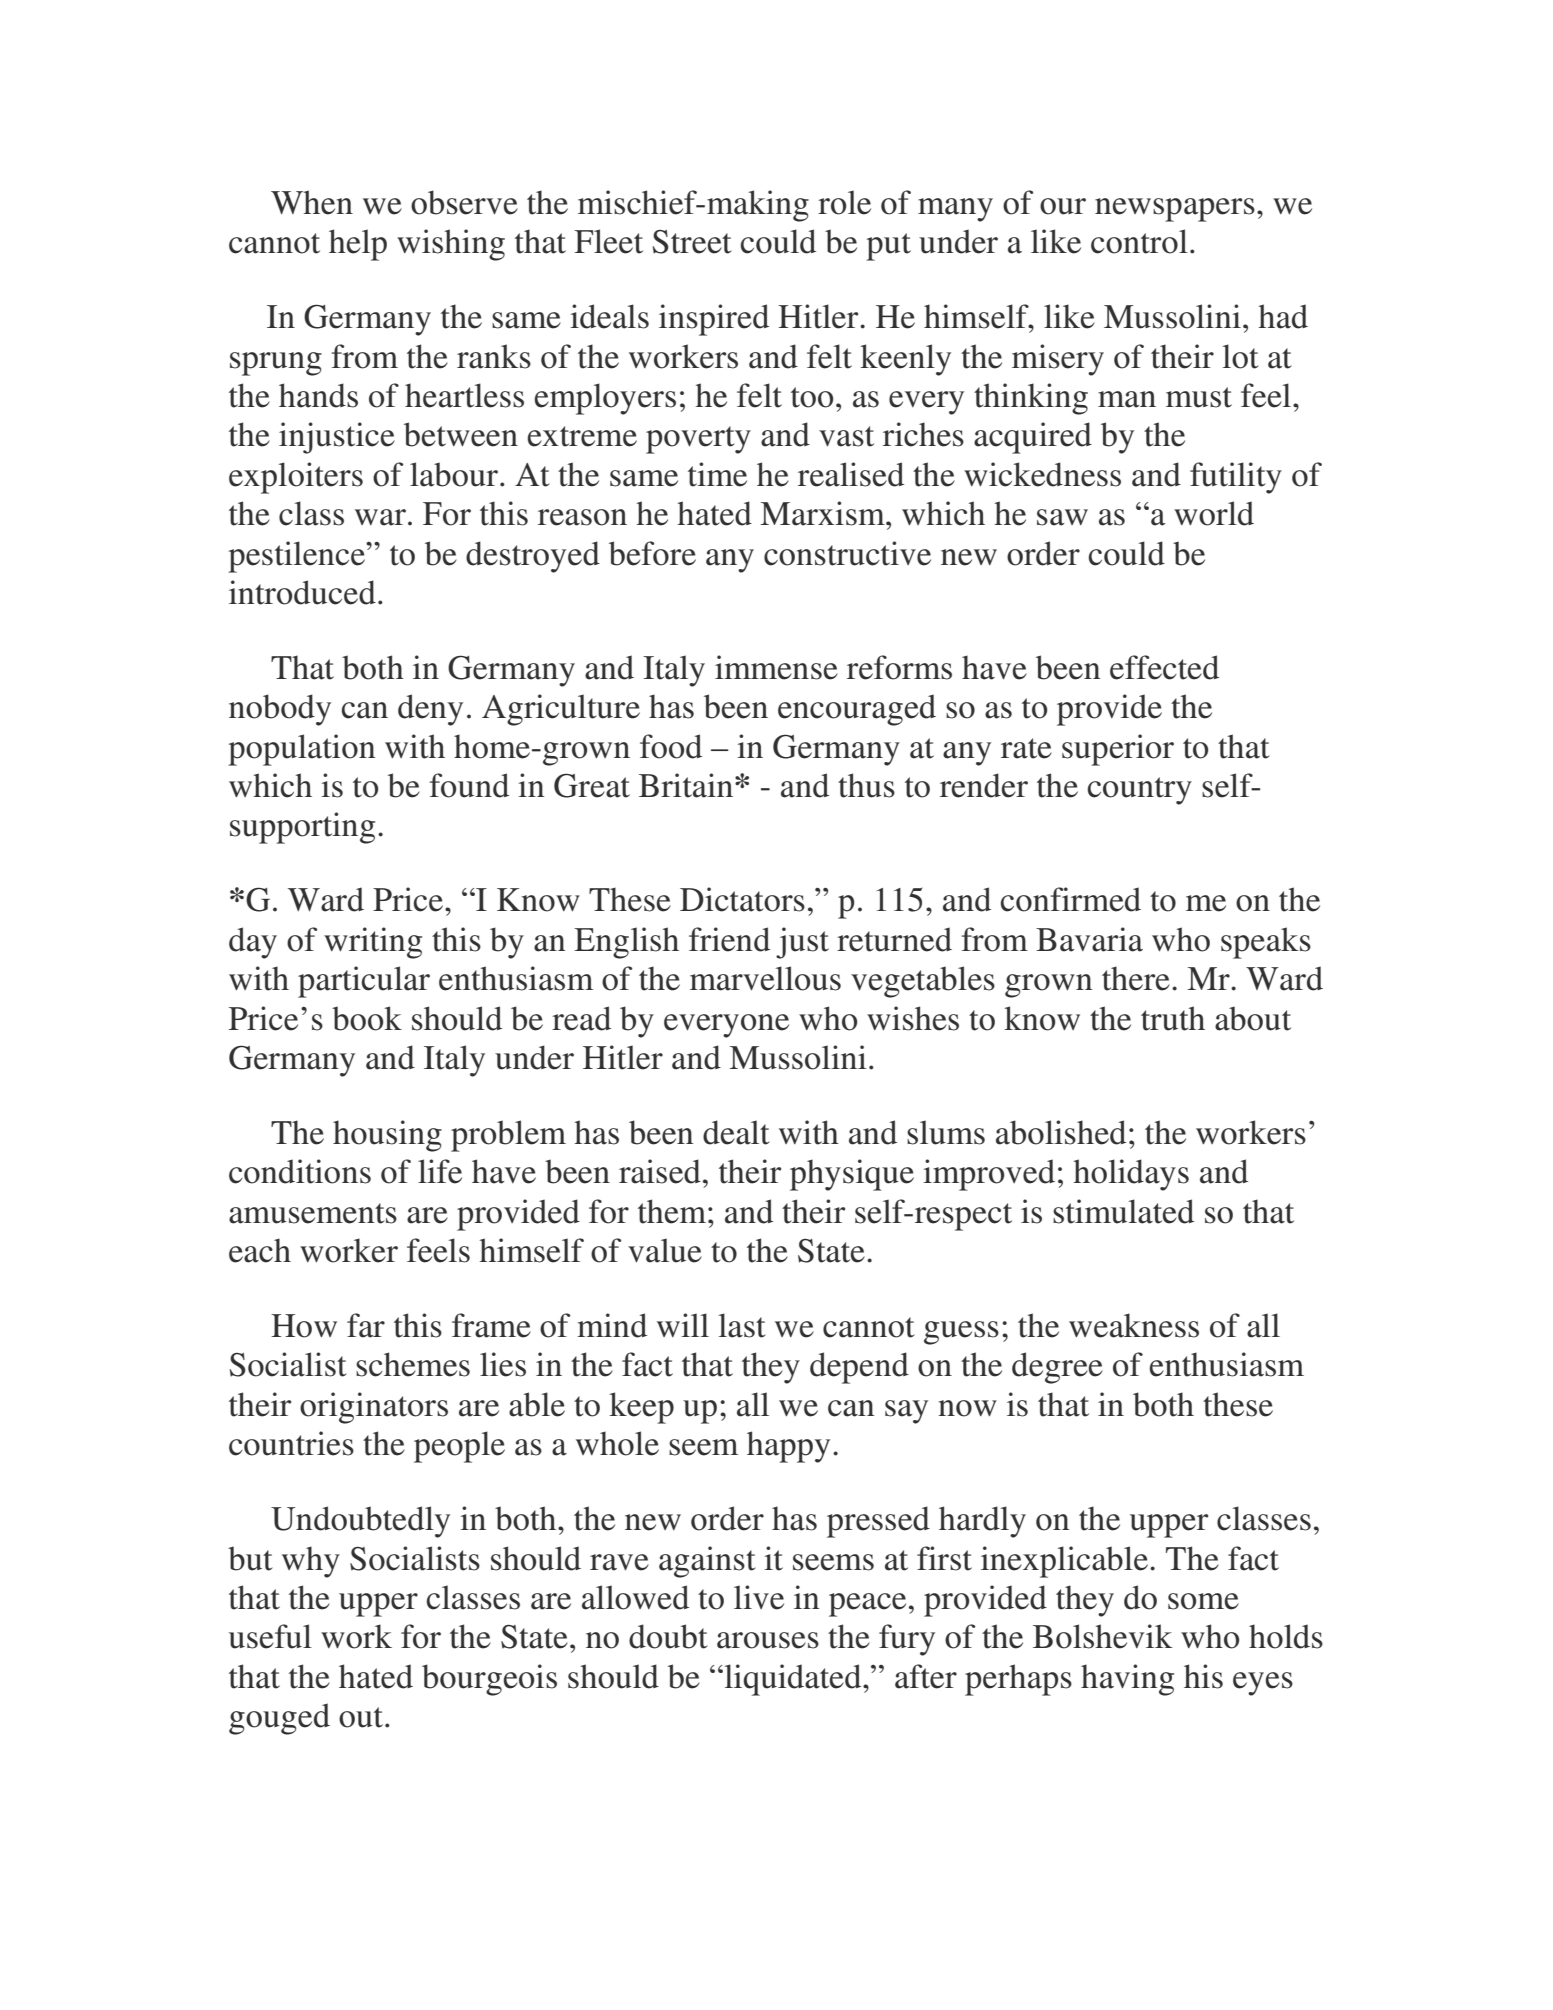 This image has height=2010, width=1553. Describe the element at coordinates (366, 1325) in the image. I see `far` at that location.
